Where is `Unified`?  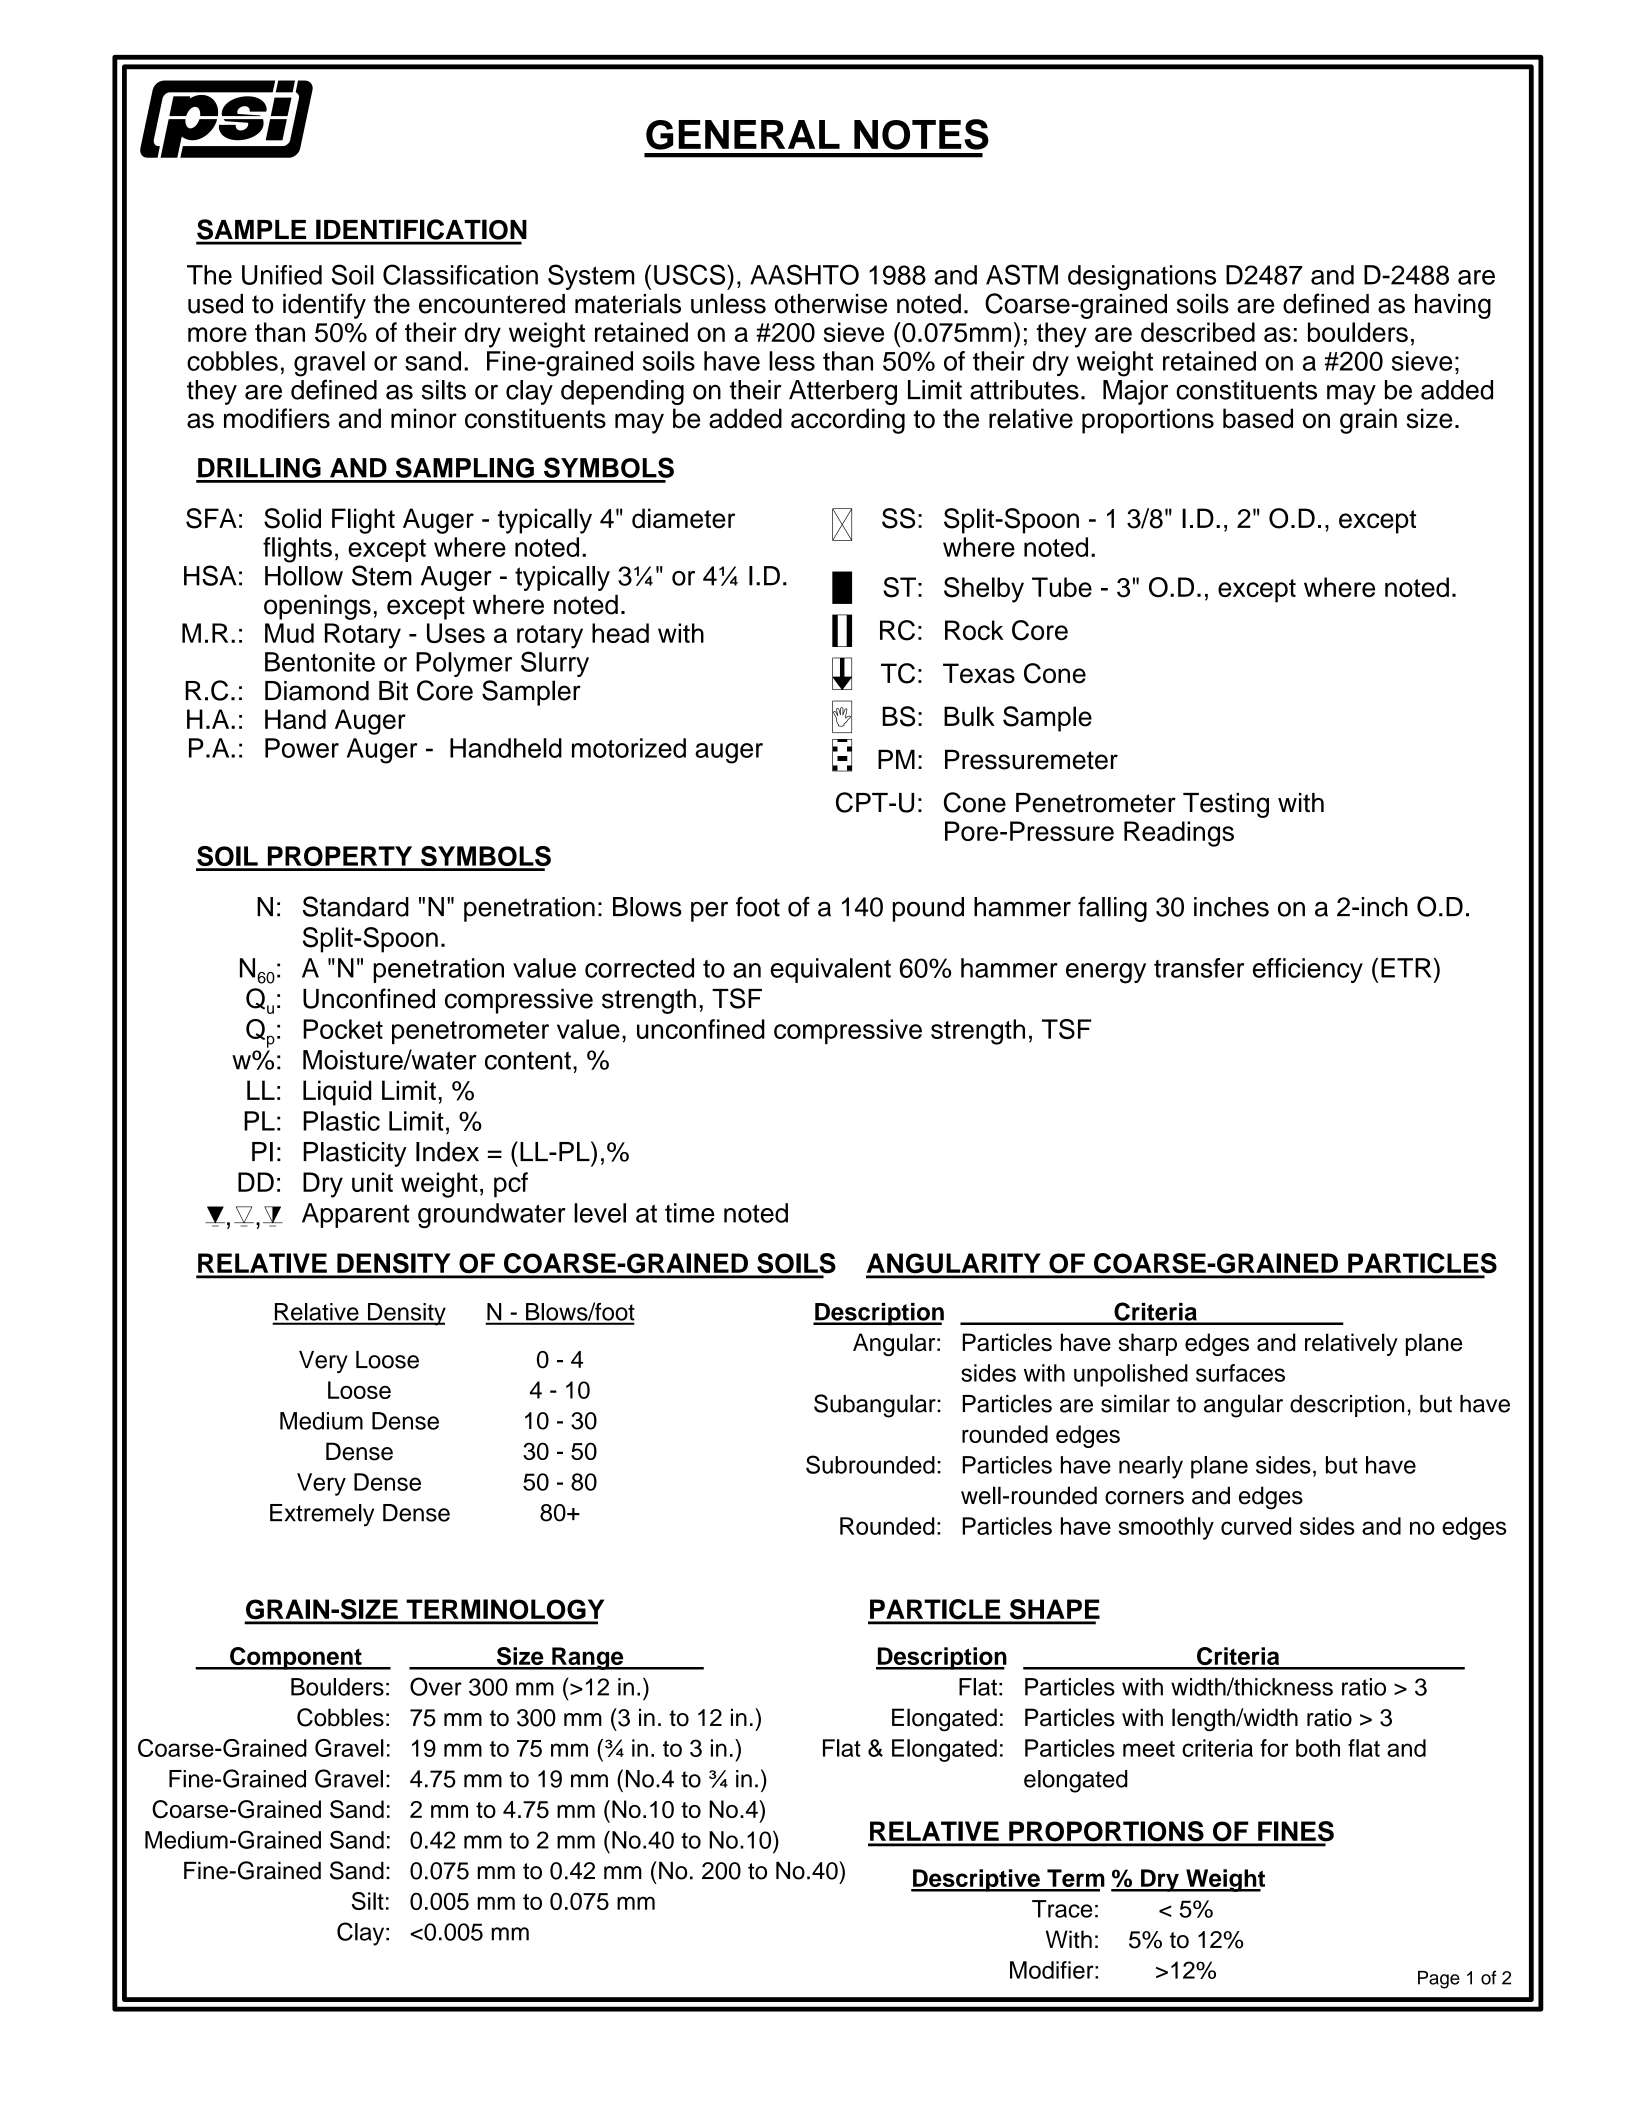 Unified is located at coordinates (282, 275).
